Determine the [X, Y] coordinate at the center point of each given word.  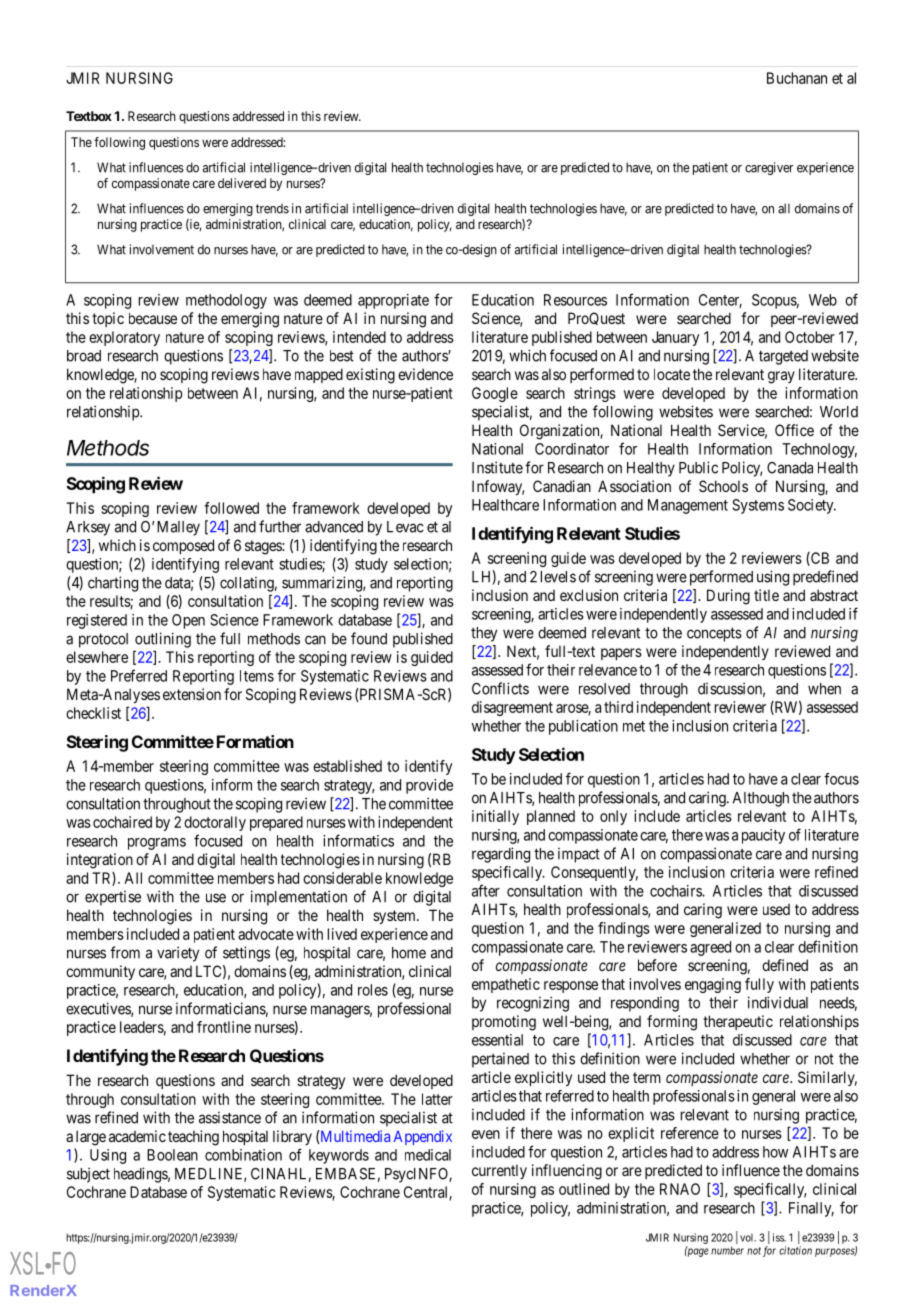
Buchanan [797, 78]
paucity [763, 836]
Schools [723, 486]
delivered [242, 183]
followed [231, 508]
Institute [497, 467]
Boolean [172, 1155]
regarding [501, 855]
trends [272, 209]
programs [157, 844]
